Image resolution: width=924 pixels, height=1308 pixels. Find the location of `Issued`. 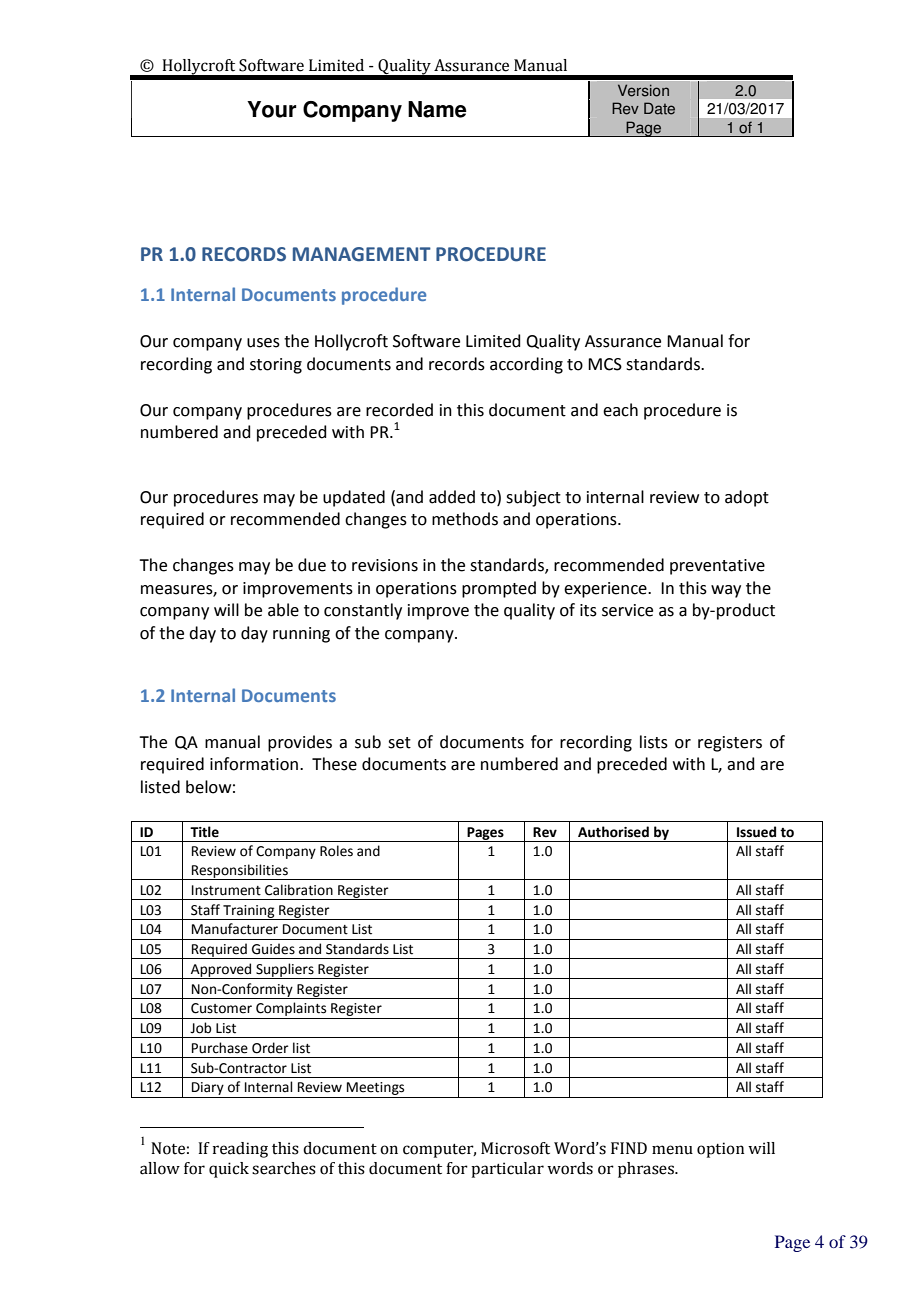

Issued is located at coordinates (756, 832).
